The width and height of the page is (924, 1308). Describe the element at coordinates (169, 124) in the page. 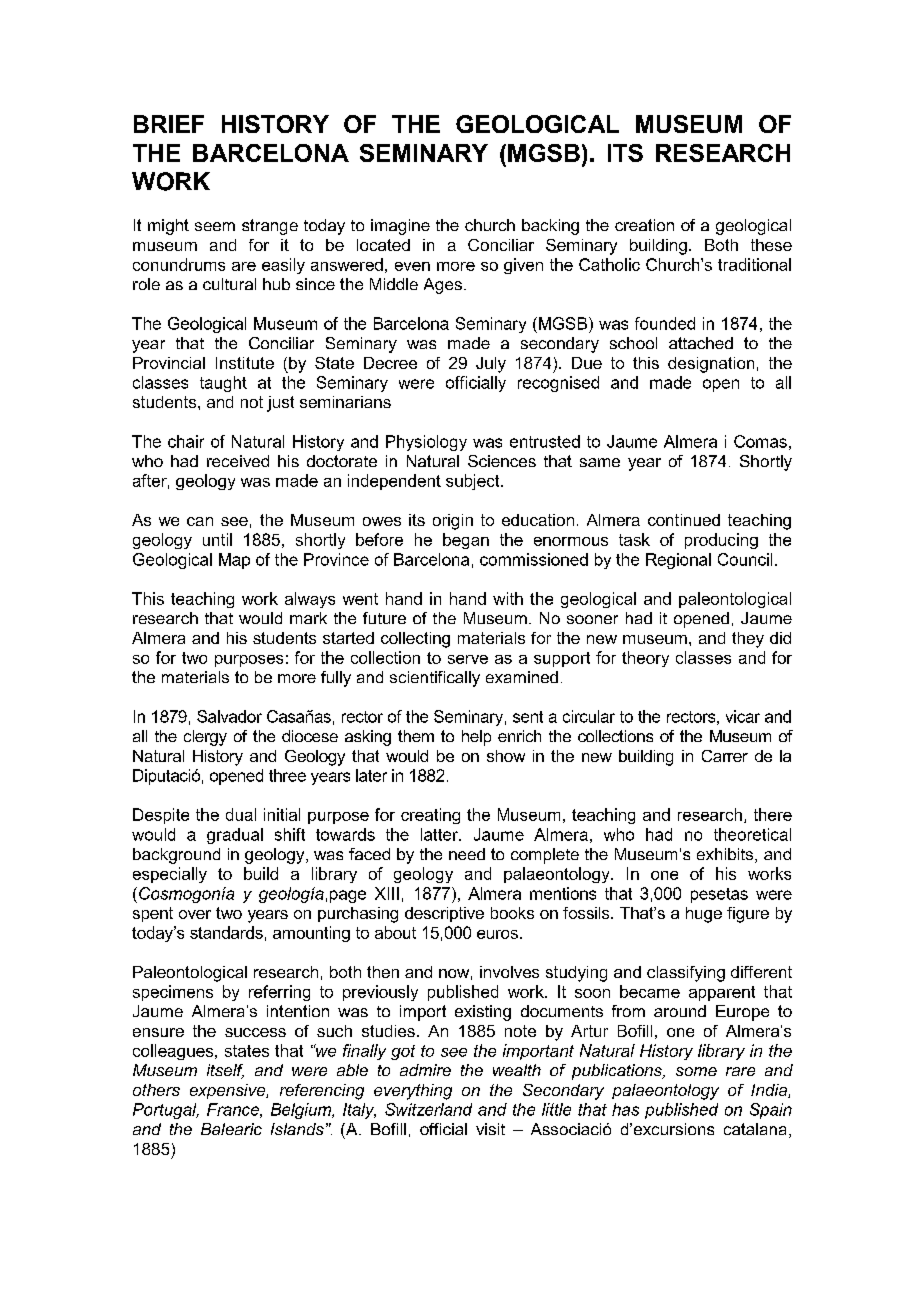

I see `BRIEF` at that location.
